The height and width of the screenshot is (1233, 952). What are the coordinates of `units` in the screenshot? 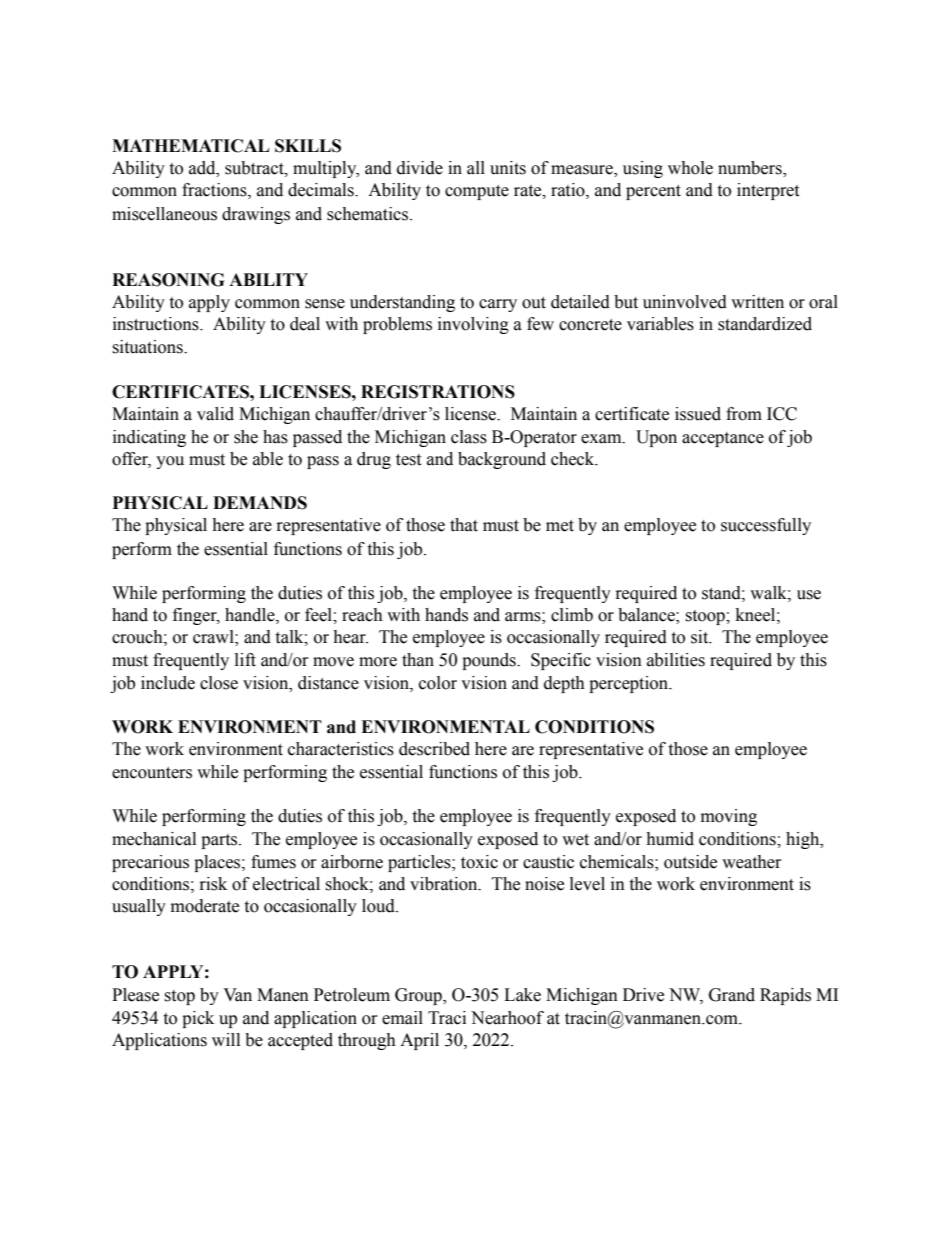 It's located at (508, 168).
